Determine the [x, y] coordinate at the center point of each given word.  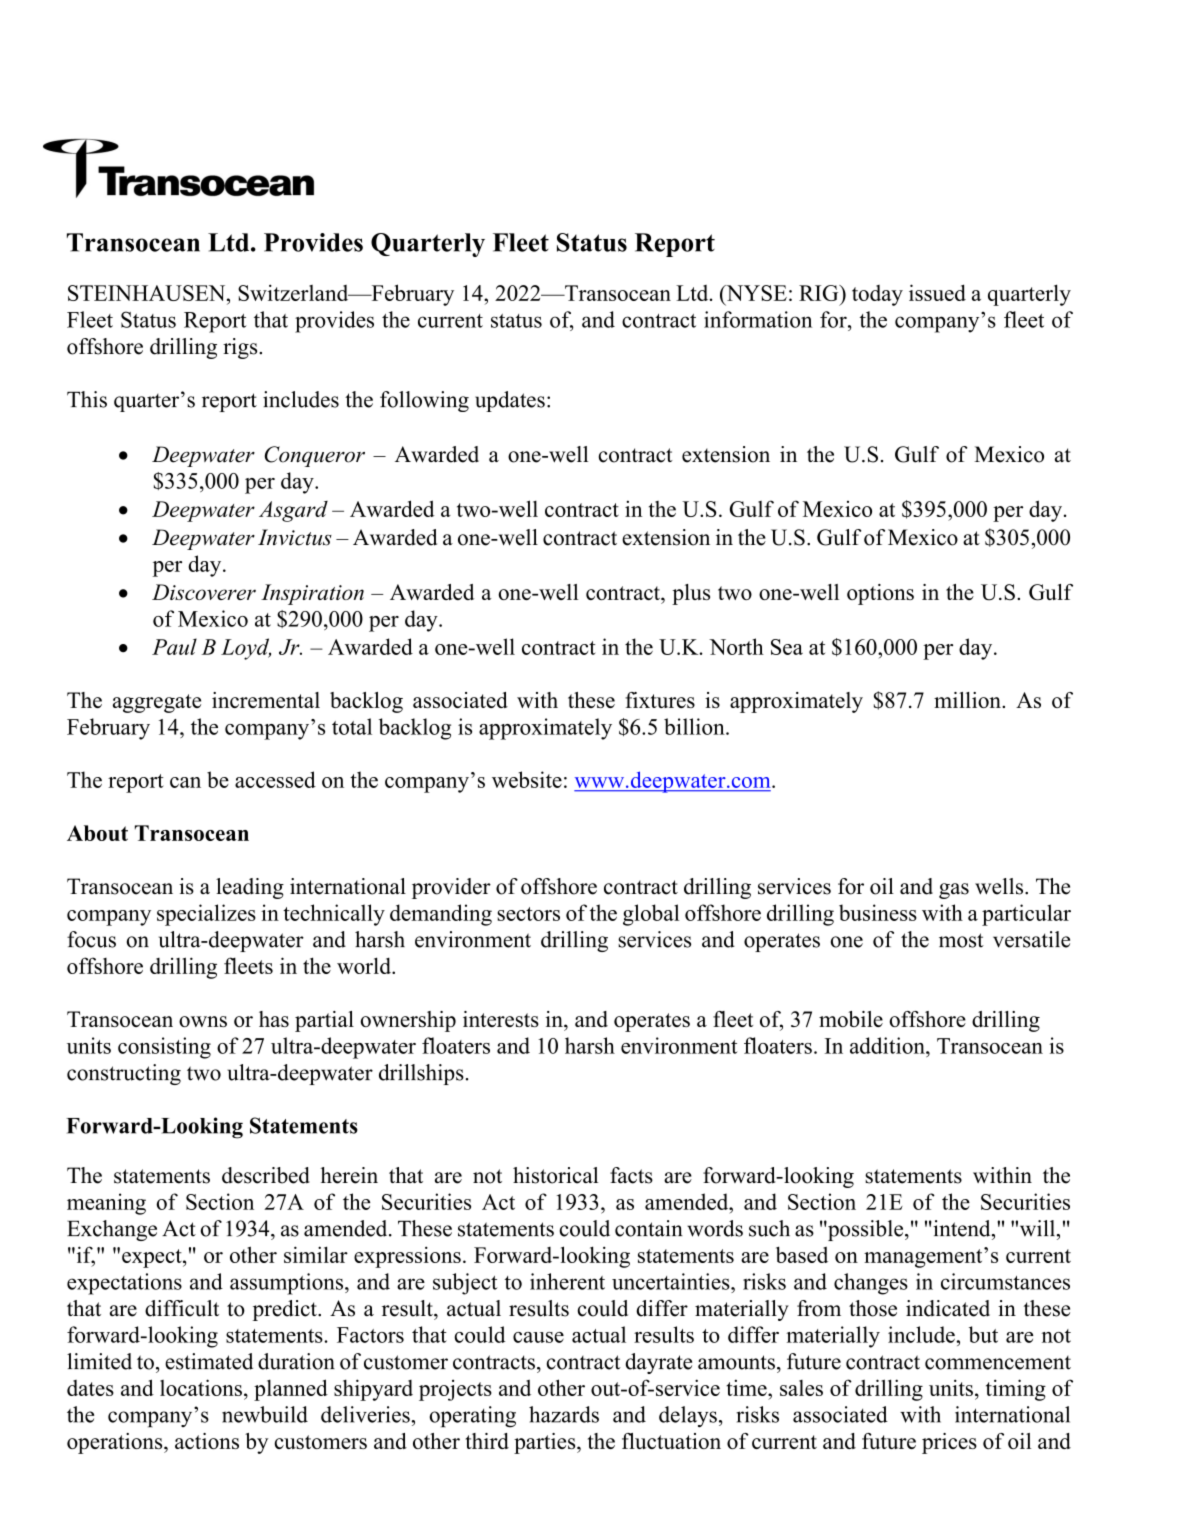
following [424, 401]
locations [201, 1387]
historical [555, 1175]
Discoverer [204, 592]
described [266, 1175]
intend [962, 1228]
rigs [241, 348]
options [880, 594]
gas [954, 891]
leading [250, 888]
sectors [528, 914]
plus [691, 594]
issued [937, 292]
